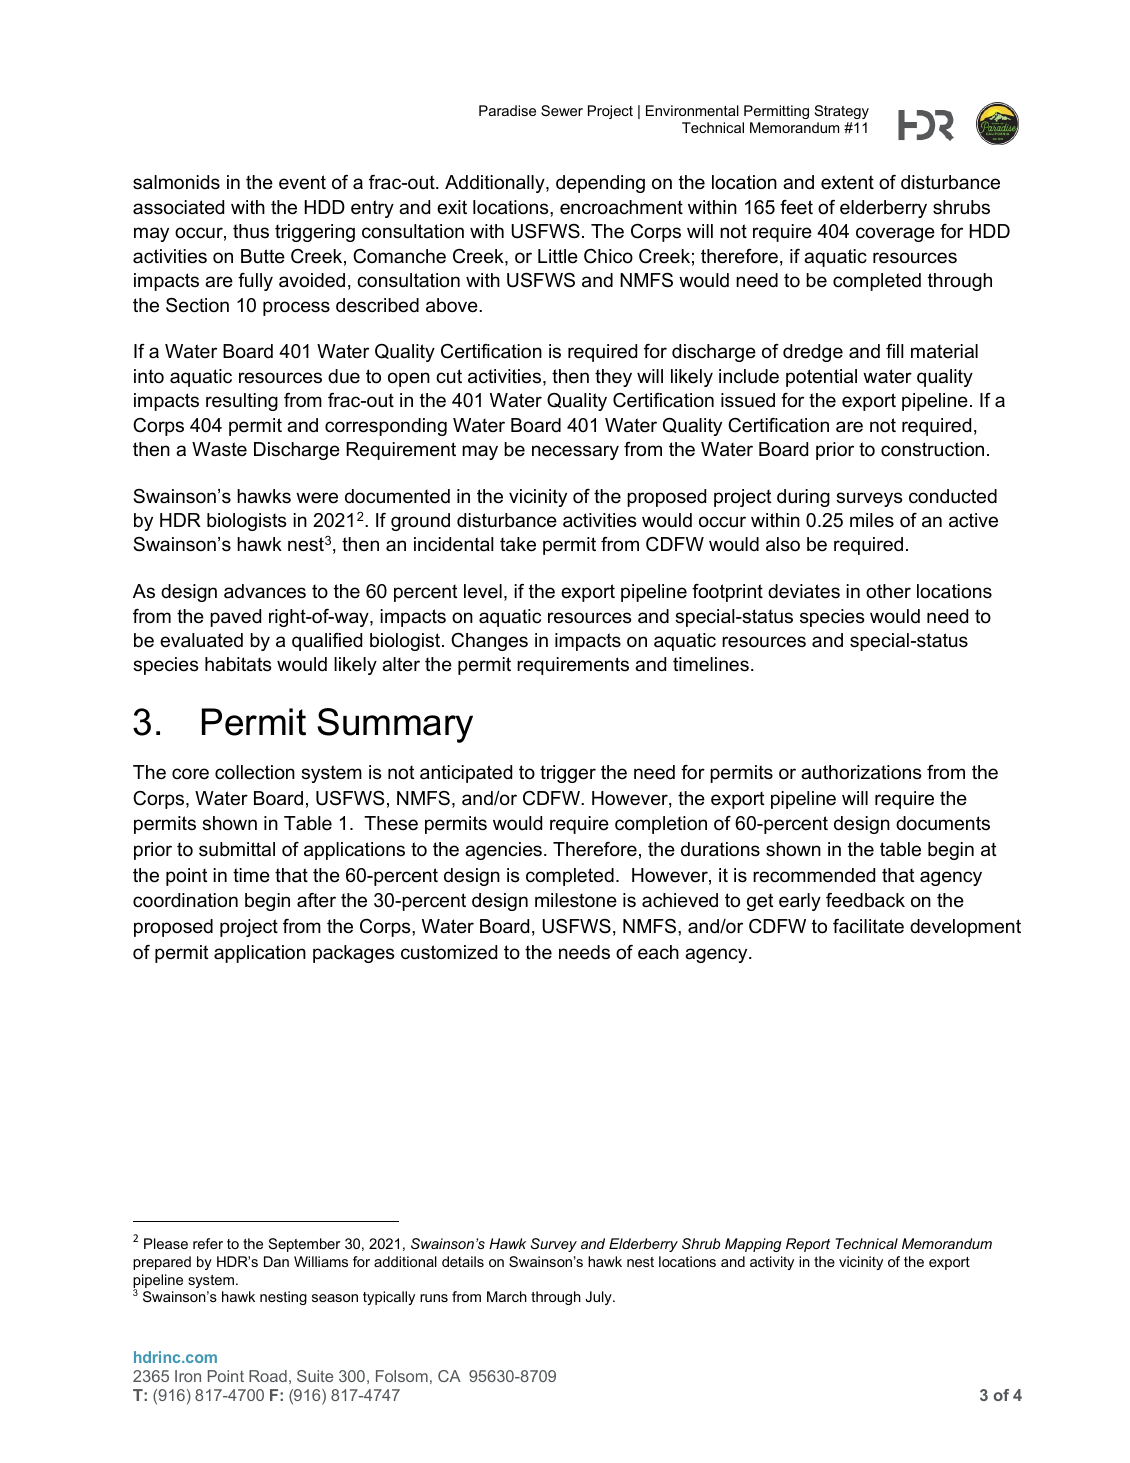  Describe the element at coordinates (562, 110) in the page. I see `Sewer` at that location.
